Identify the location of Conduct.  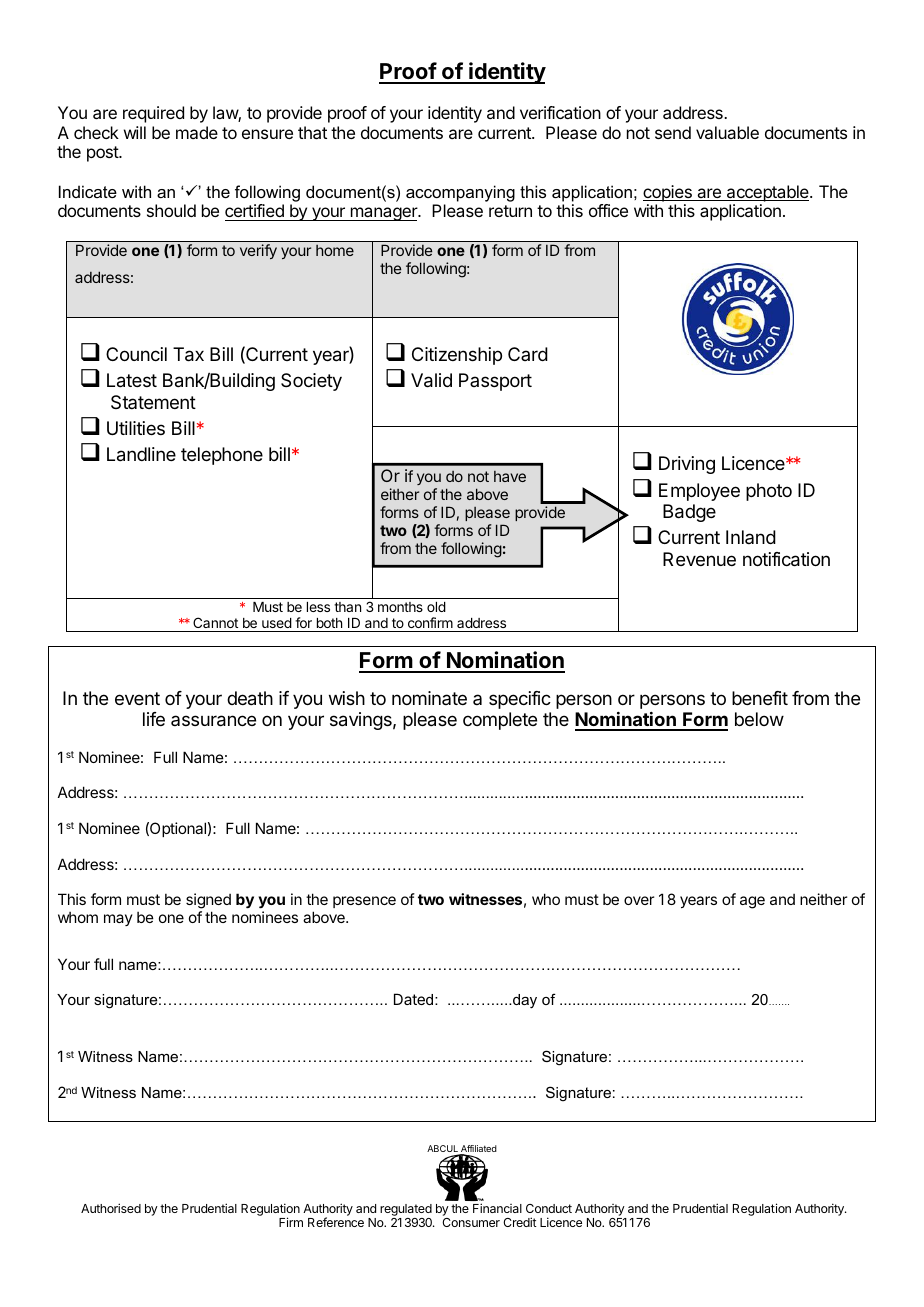
(549, 1208).
